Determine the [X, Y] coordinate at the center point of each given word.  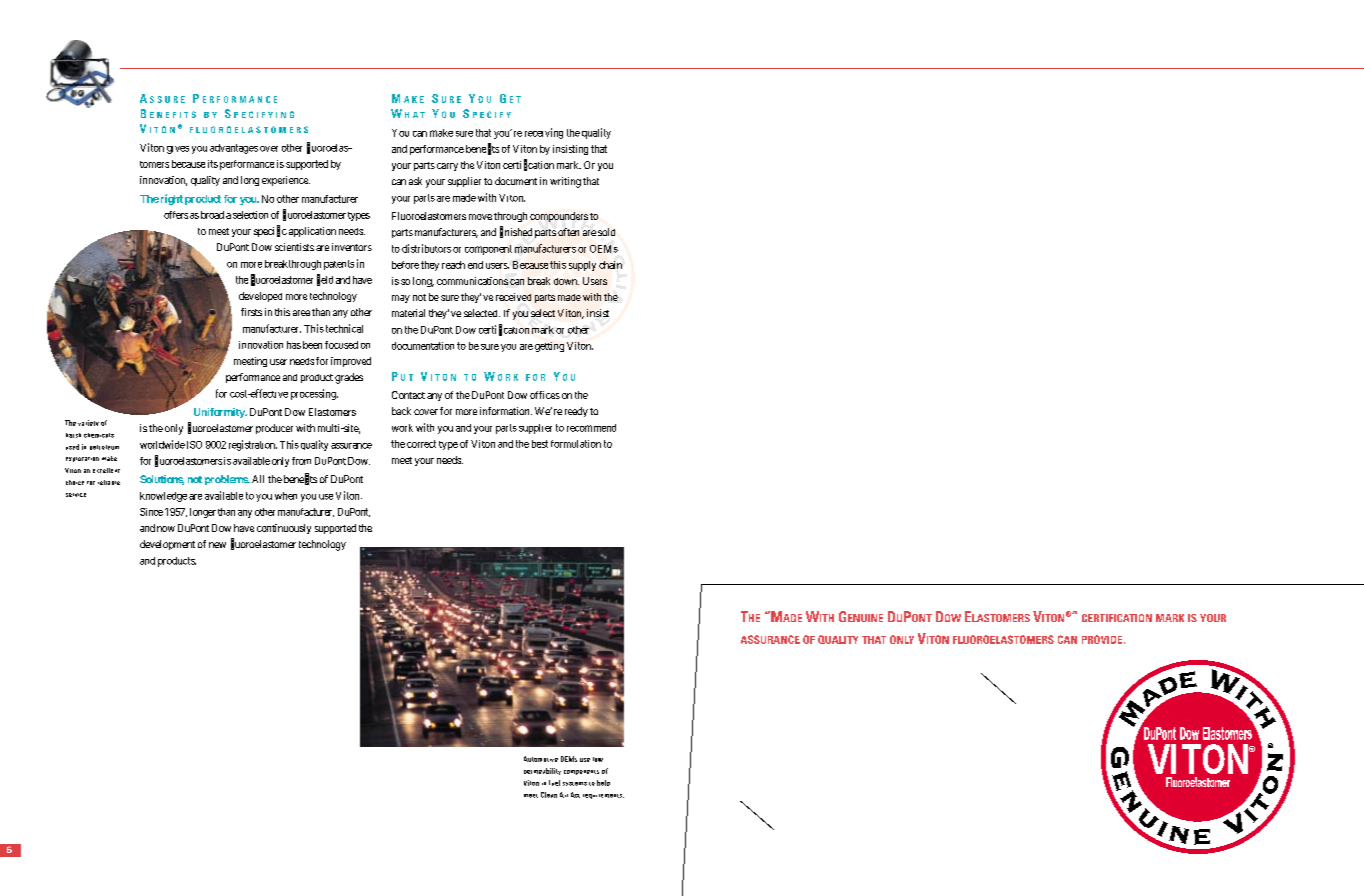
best [540, 444]
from [301, 461]
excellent [106, 470]
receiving [544, 133]
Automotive [541, 759]
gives [178, 150]
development [167, 545]
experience [286, 181]
